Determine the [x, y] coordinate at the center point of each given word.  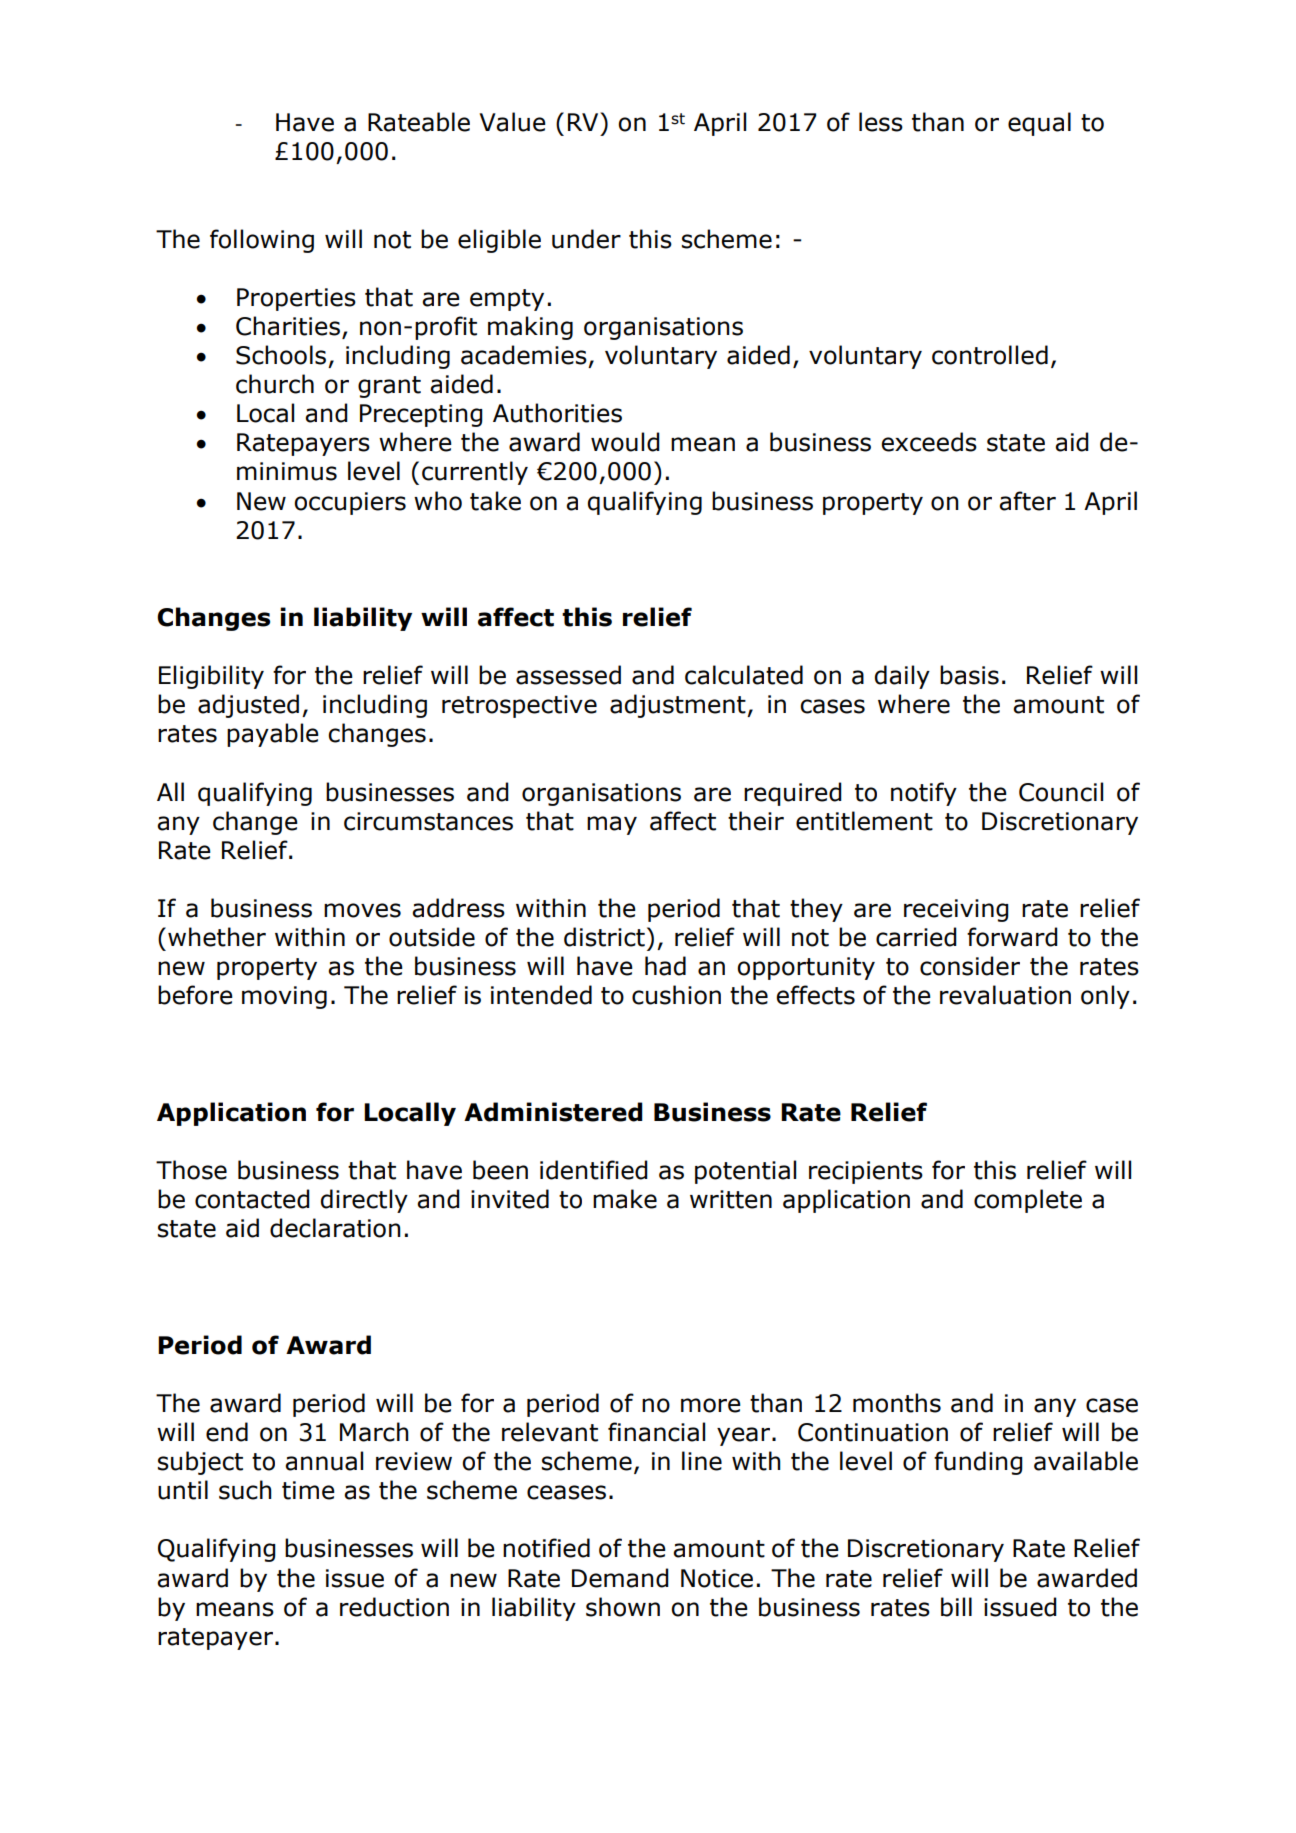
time [308, 1490]
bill [956, 1607]
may [612, 825]
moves [362, 910]
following [262, 241]
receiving [956, 910]
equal [1039, 124]
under [586, 239]
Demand [620, 1578]
